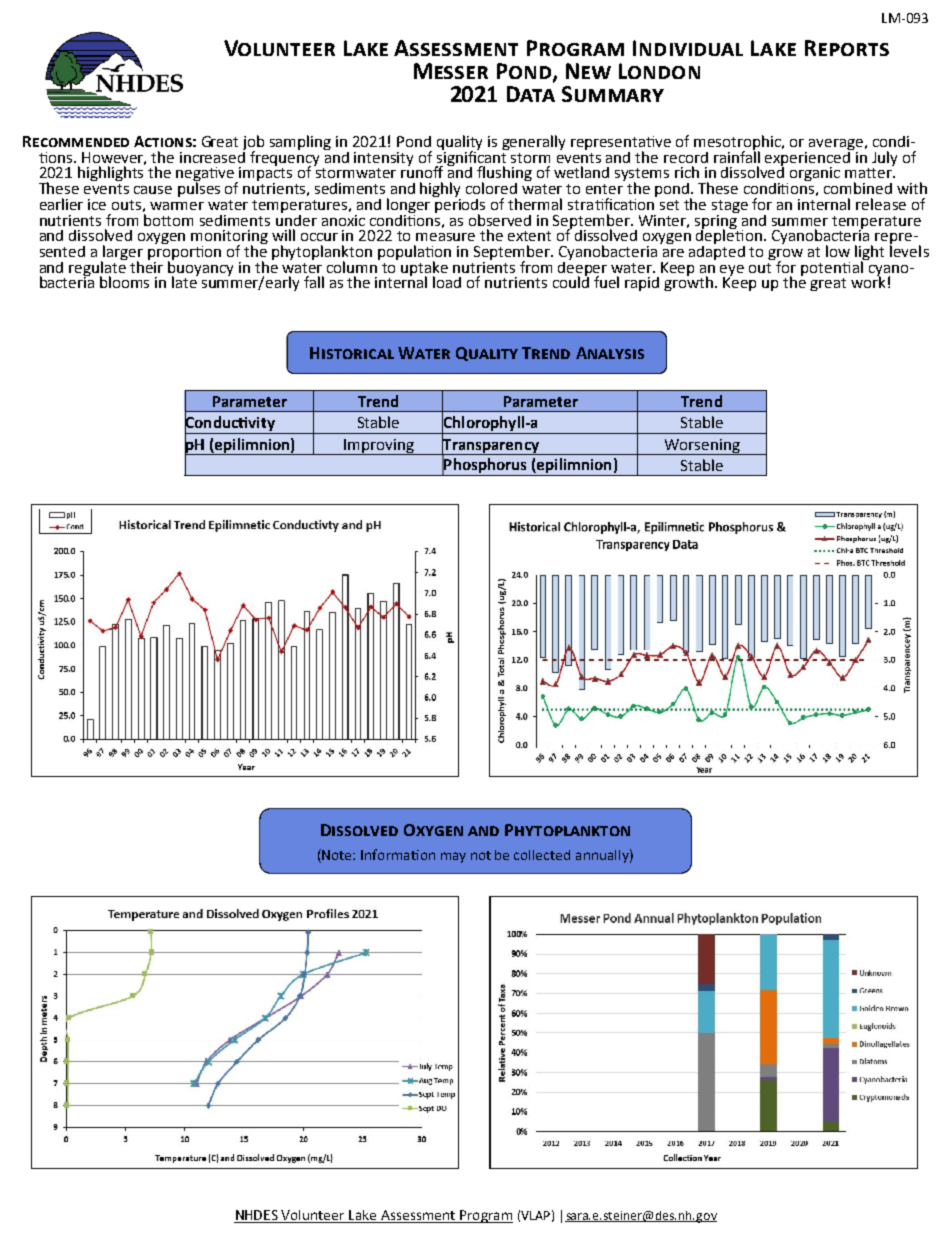 The image size is (952, 1233). Describe the element at coordinates (702, 447) in the document. I see `Worsening` at that location.
